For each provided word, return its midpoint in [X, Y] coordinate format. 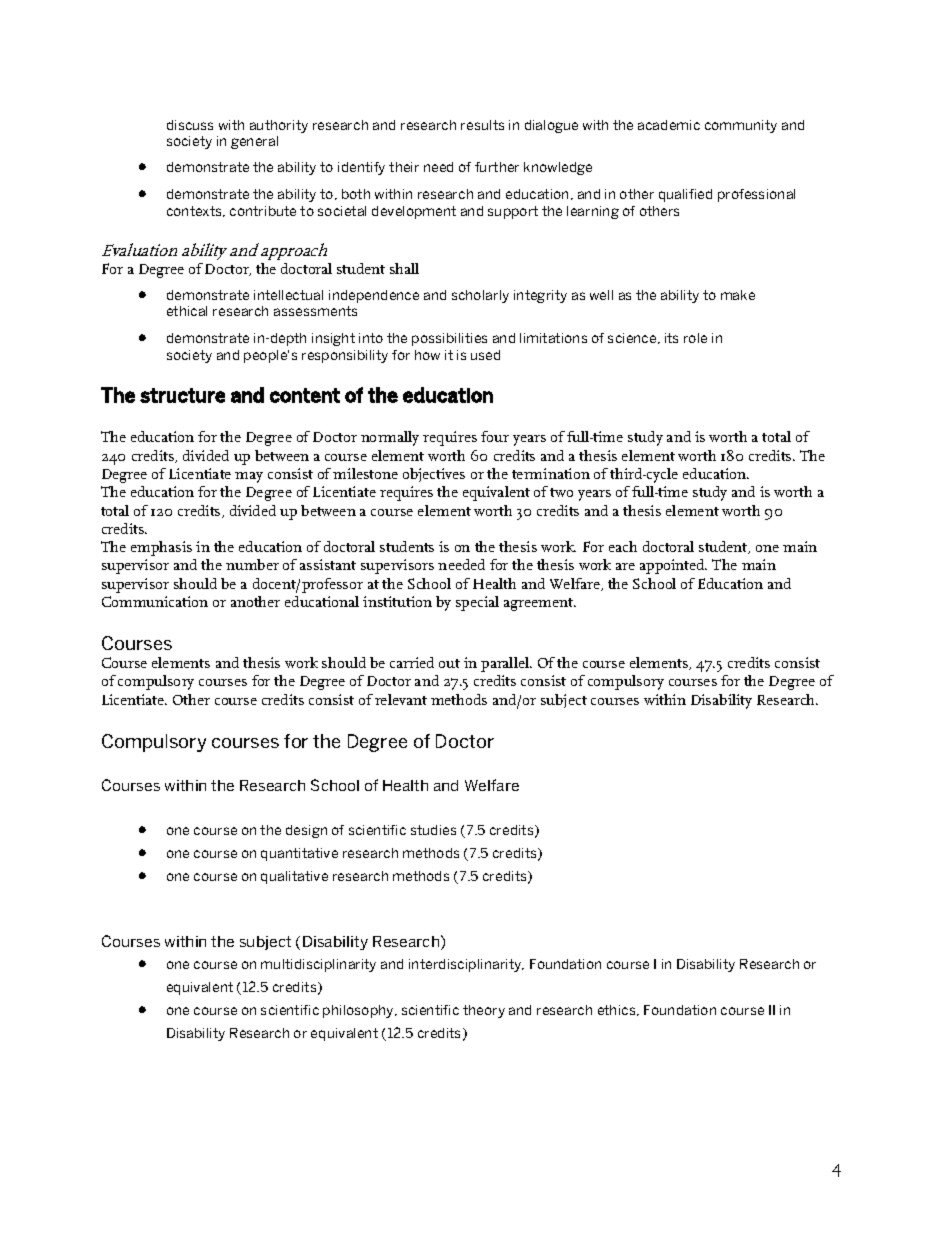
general [254, 142]
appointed [673, 566]
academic [669, 125]
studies [433, 830]
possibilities [449, 339]
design [306, 831]
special [477, 603]
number [252, 564]
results [482, 125]
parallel [506, 664]
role [695, 338]
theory [484, 1011]
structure [182, 395]
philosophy [359, 1011]
